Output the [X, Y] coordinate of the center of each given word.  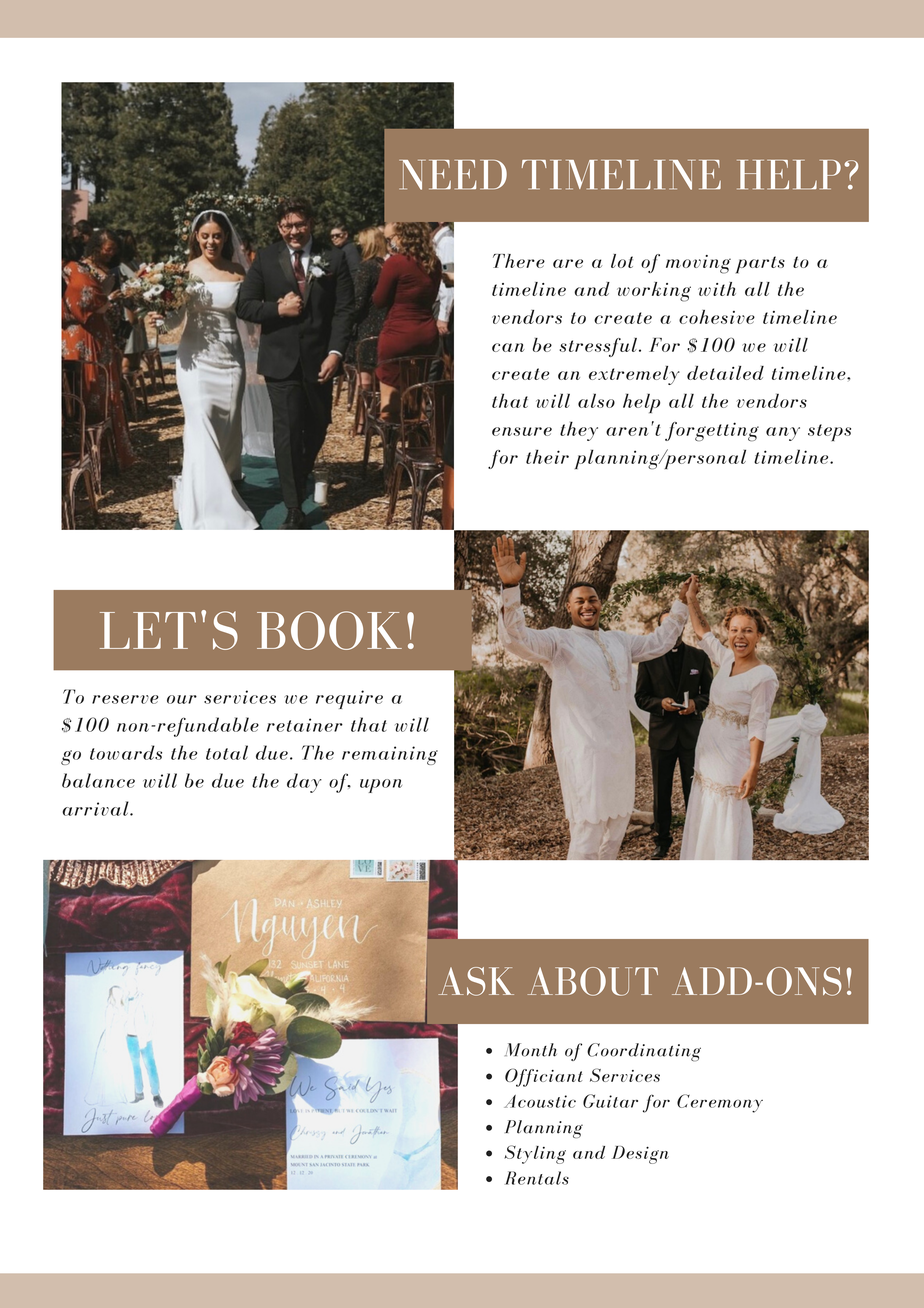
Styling [535, 1154]
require [349, 699]
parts [760, 265]
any [783, 434]
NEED [453, 175]
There [519, 261]
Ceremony [720, 1103]
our [182, 699]
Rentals [537, 1178]
